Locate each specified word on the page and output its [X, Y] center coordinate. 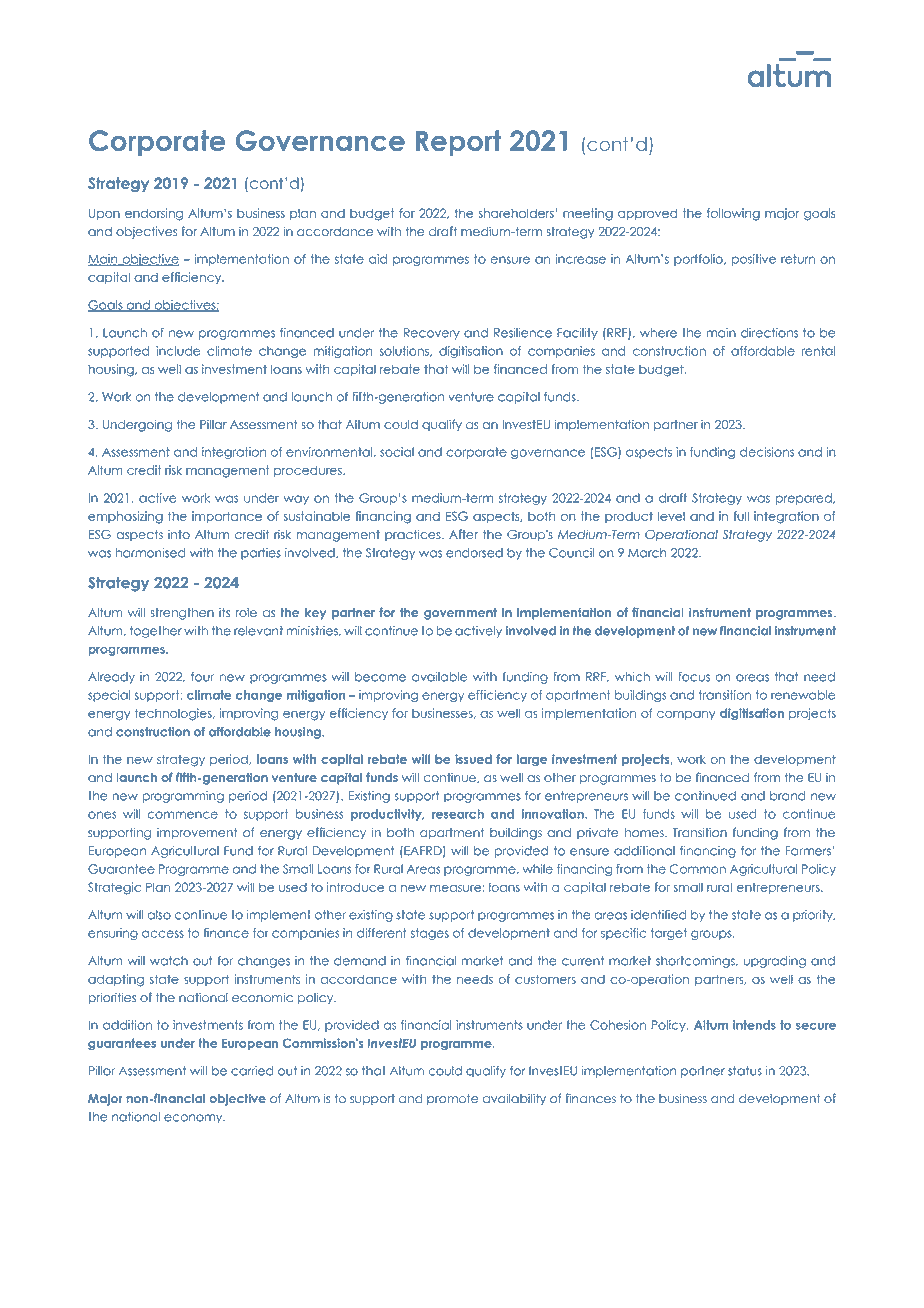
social [397, 452]
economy [194, 1119]
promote [452, 1099]
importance [227, 517]
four [202, 677]
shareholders [517, 213]
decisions [767, 452]
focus [694, 677]
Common [698, 869]
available [439, 677]
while [538, 869]
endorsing [154, 214]
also [159, 915]
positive [754, 260]
